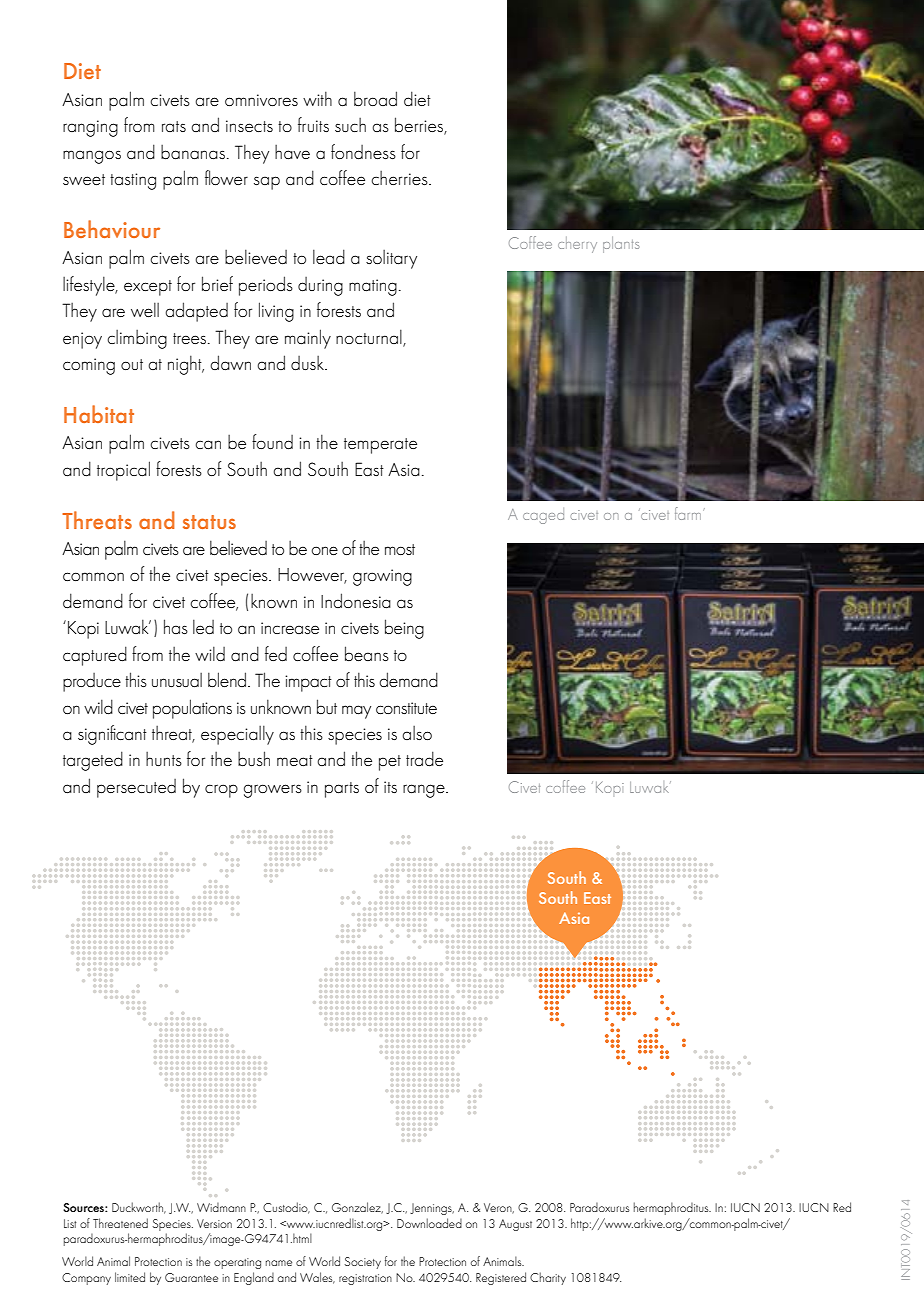 The image size is (924, 1311). I want to click on plants, so click(621, 245).
